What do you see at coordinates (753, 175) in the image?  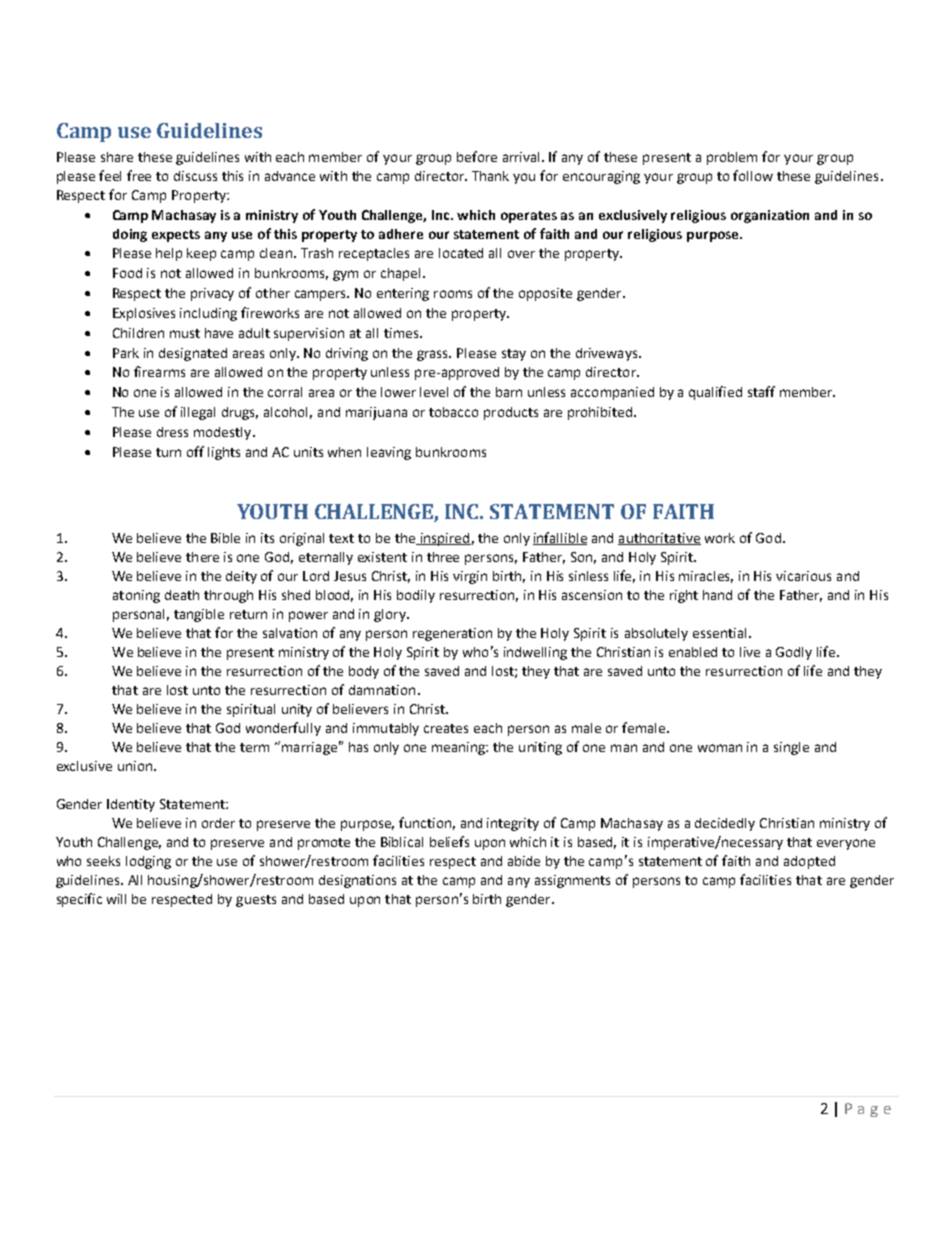 I see `follow` at bounding box center [753, 175].
